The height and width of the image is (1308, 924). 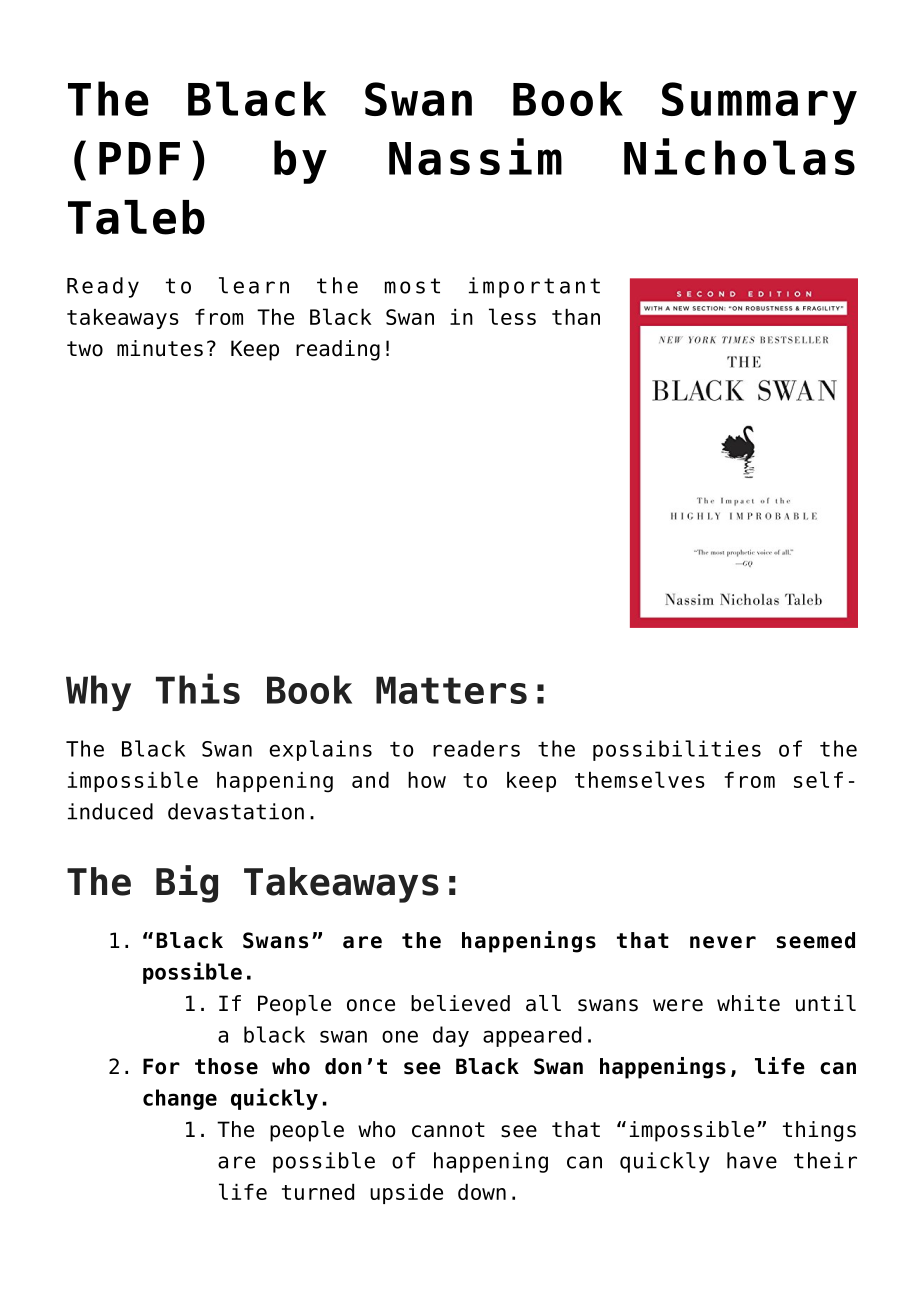 I want to click on how, so click(x=427, y=780).
